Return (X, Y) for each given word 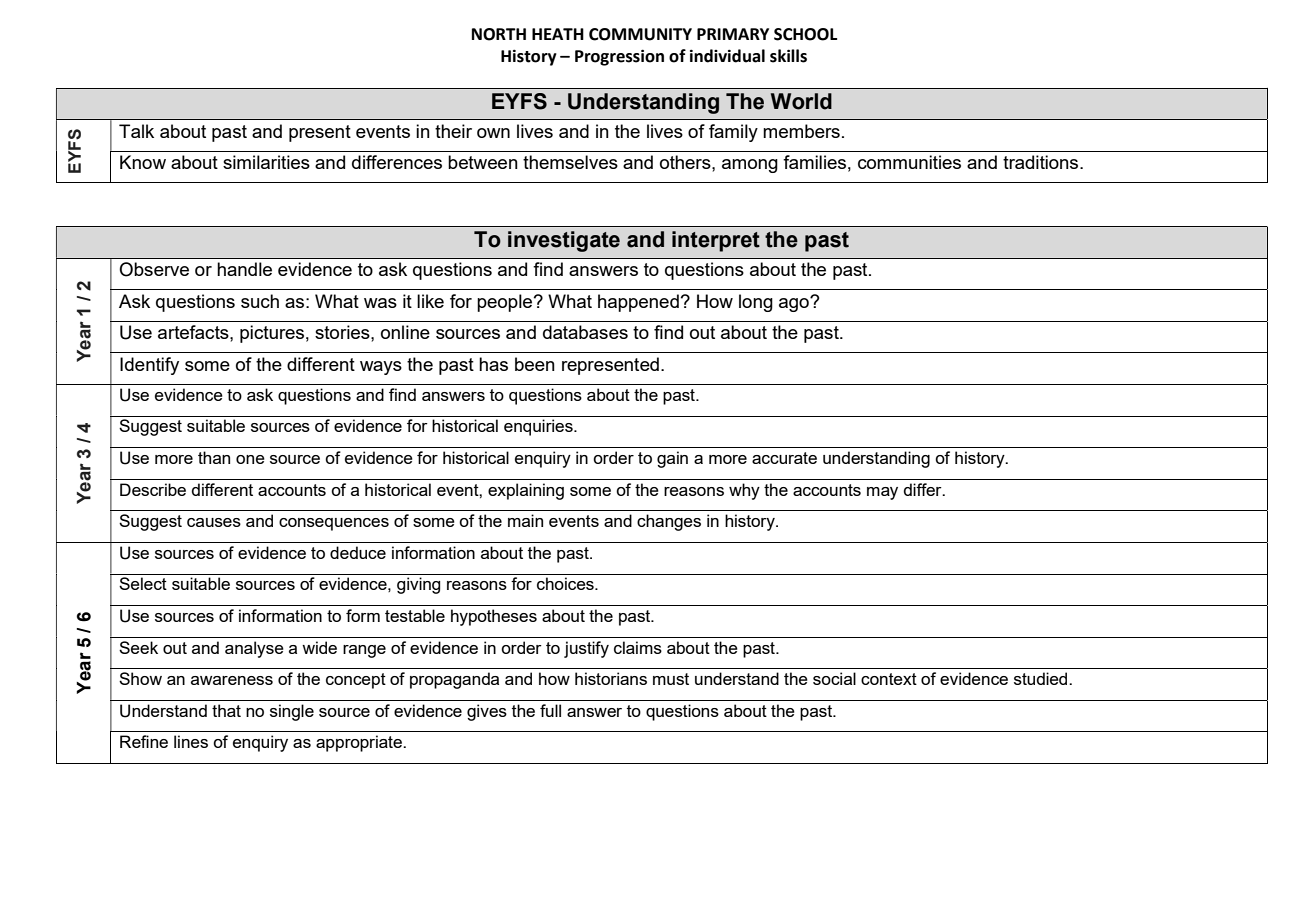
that (226, 710)
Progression (619, 57)
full (550, 710)
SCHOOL (805, 34)
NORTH (499, 34)
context (889, 679)
